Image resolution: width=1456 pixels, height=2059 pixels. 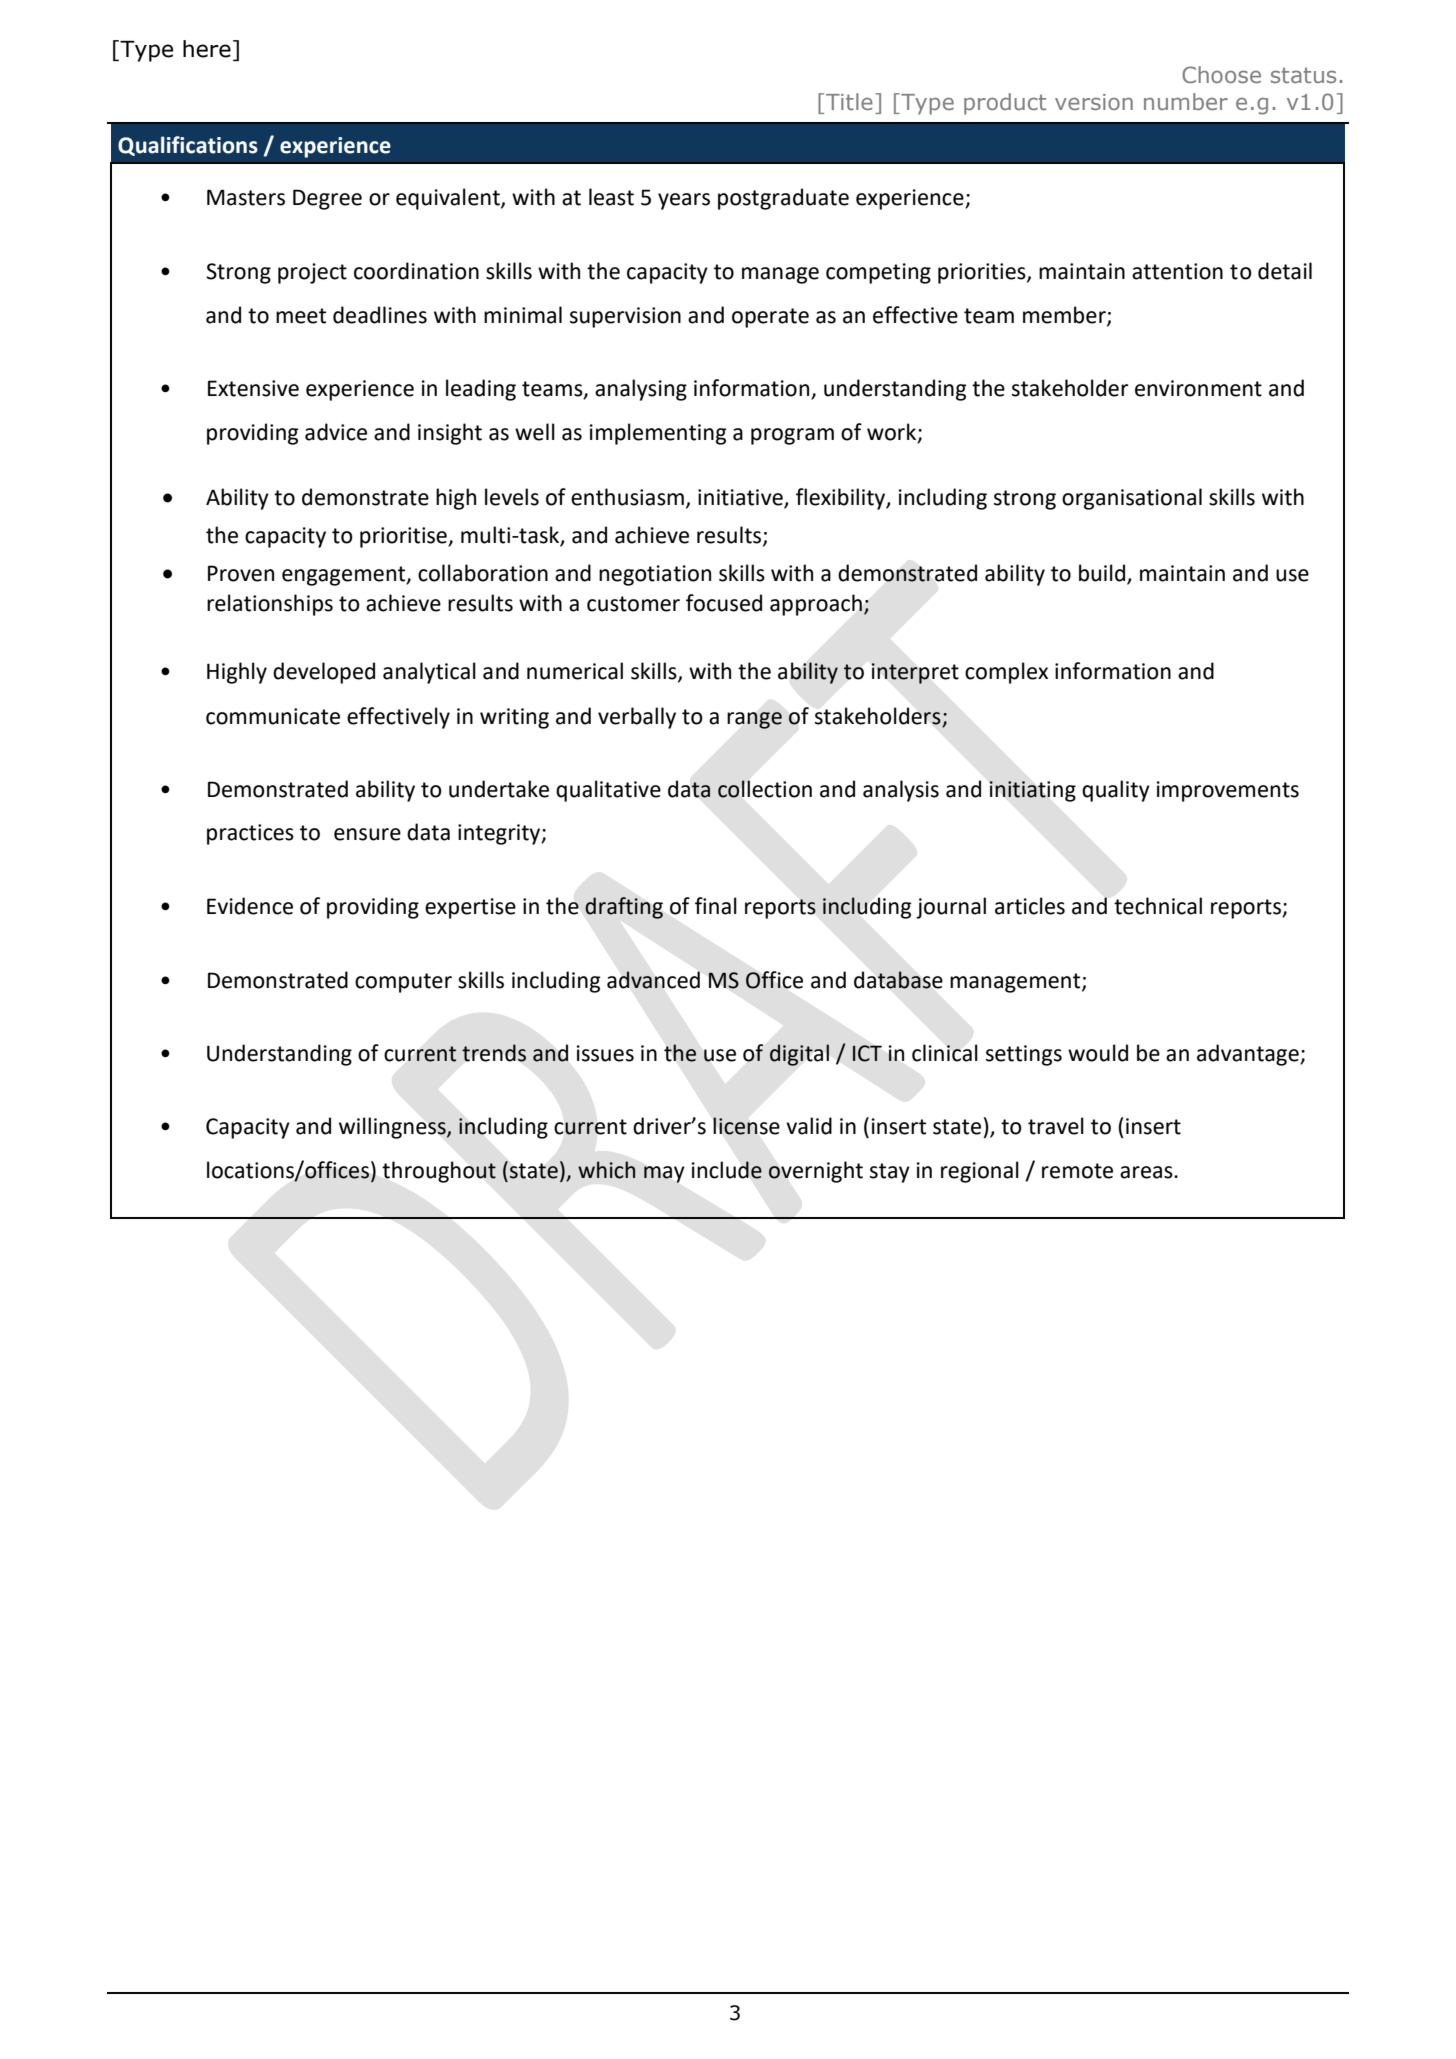 I want to click on throughout, so click(x=439, y=1172).
